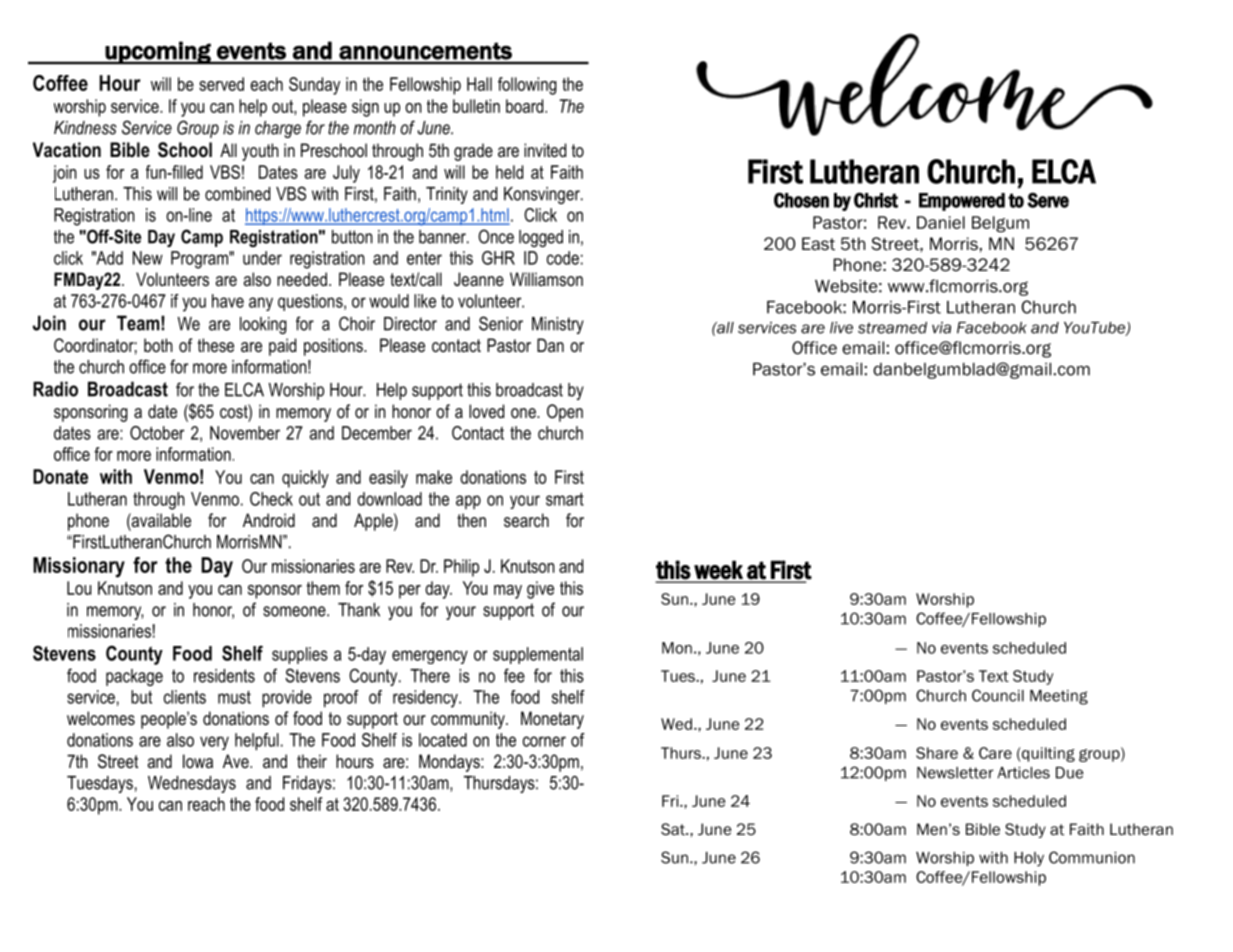 This page has width=1233, height=952. I want to click on streamed, so click(892, 328).
